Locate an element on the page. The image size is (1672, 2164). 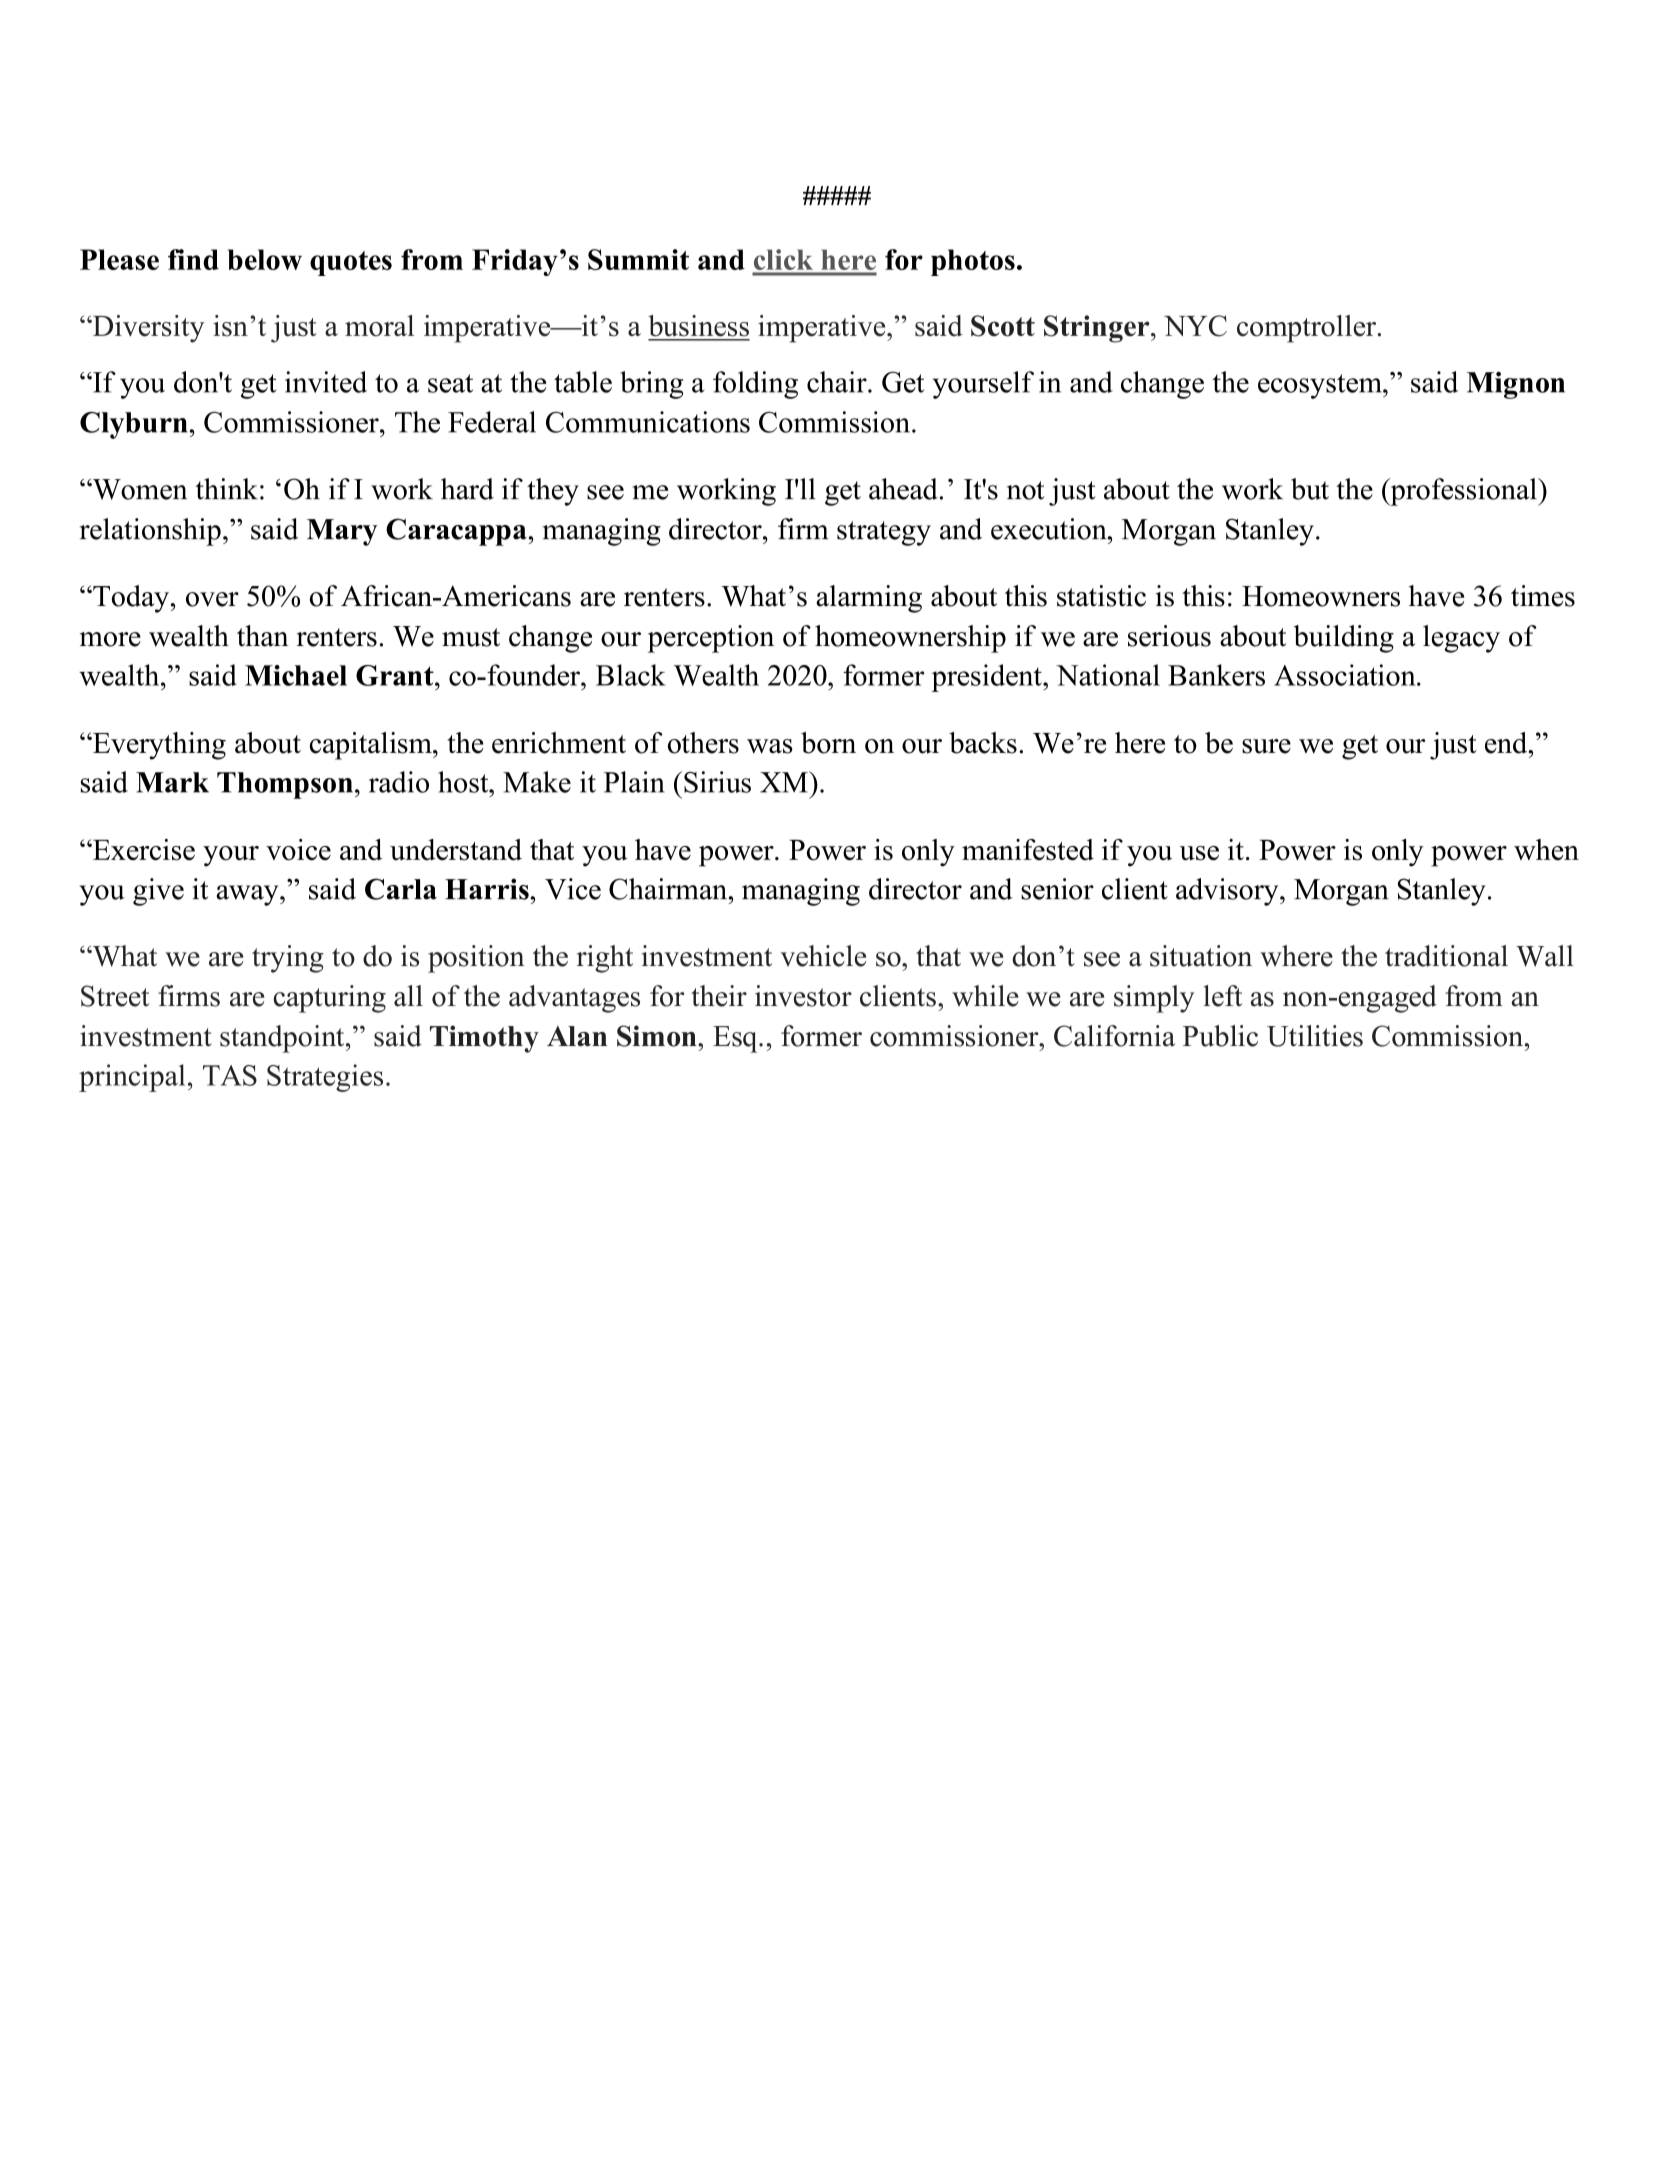
standpoint is located at coordinates (283, 1039).
